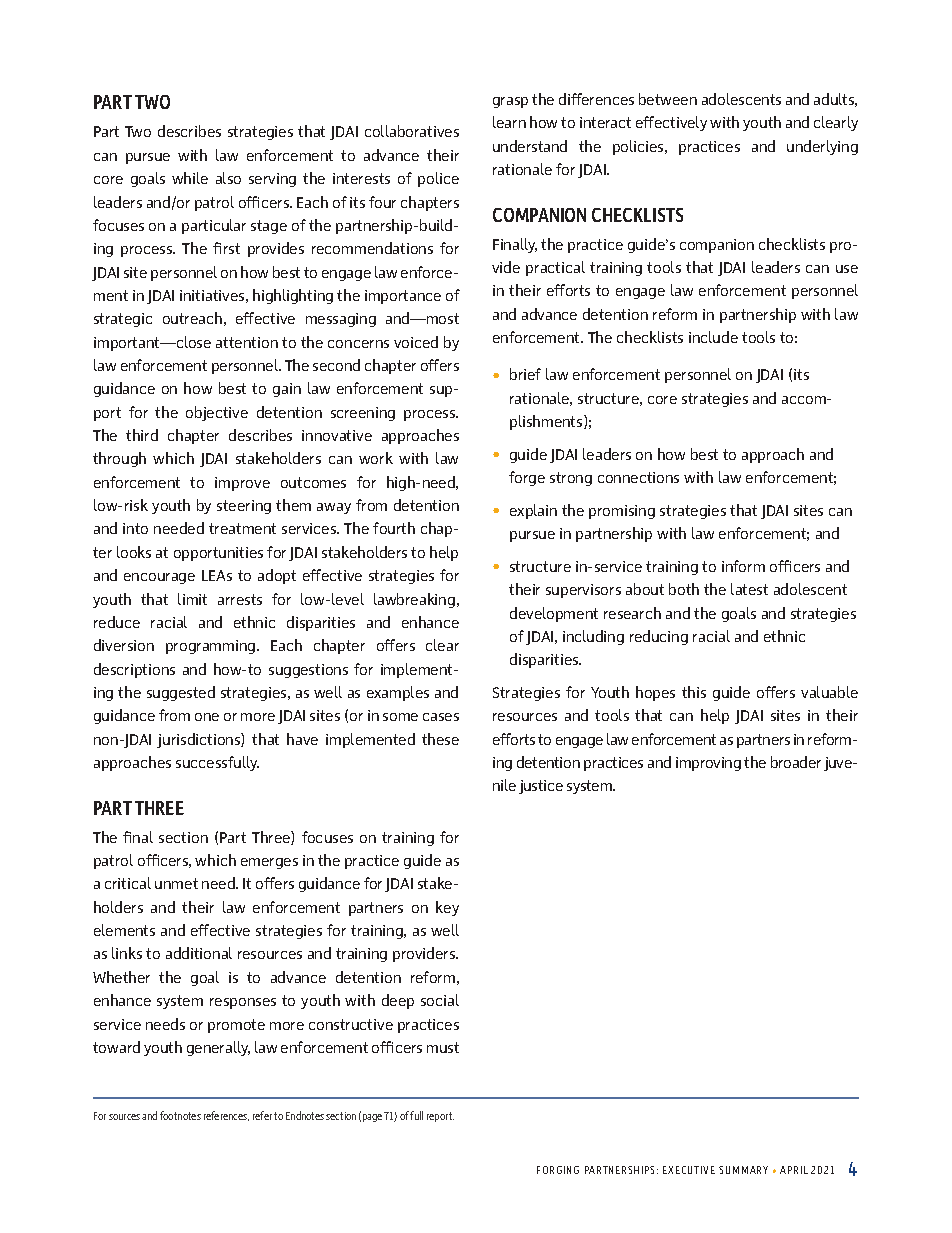  I want to click on FORGING, so click(558, 1170).
